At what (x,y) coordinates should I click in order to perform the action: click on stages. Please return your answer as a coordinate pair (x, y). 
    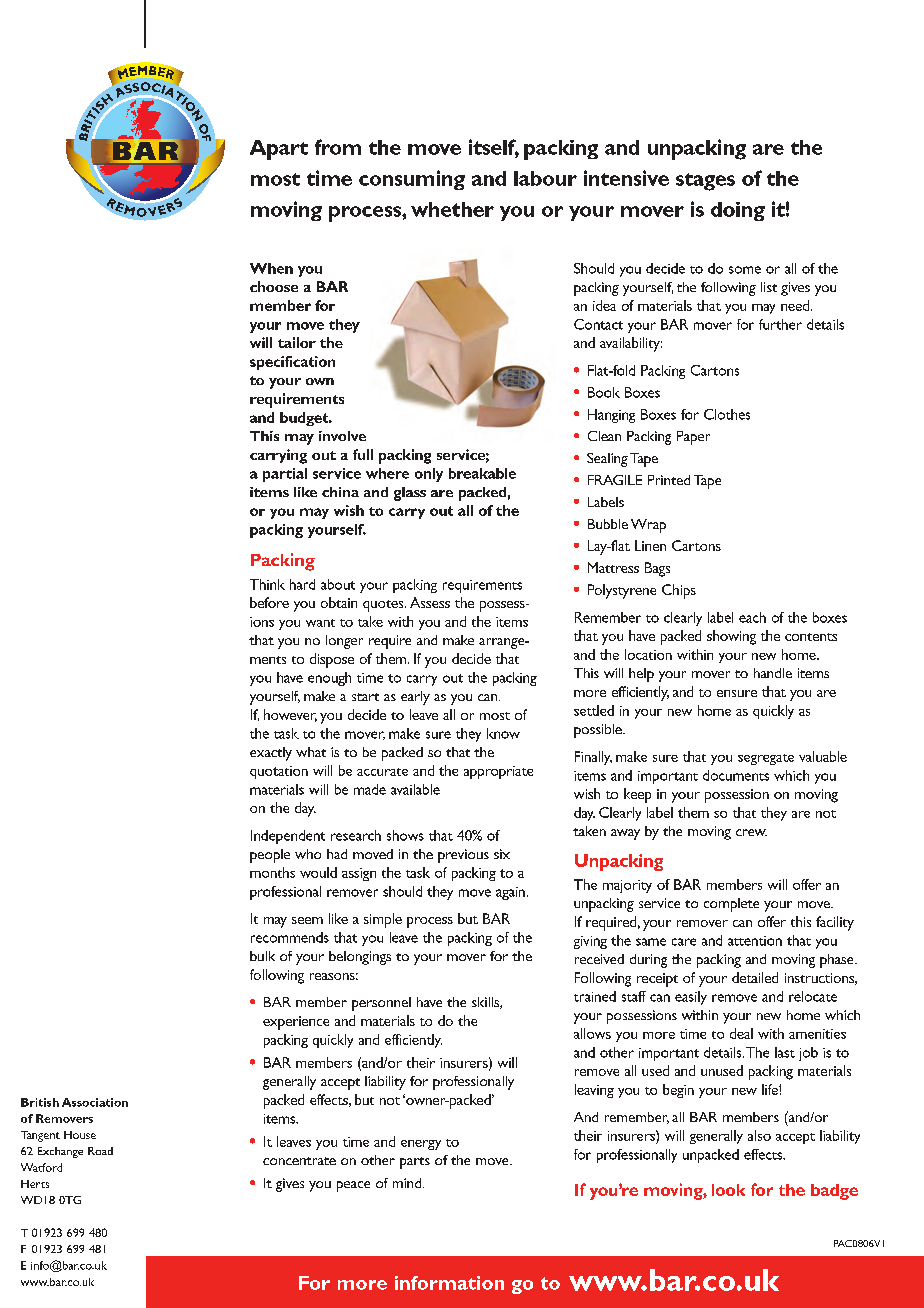
    Looking at the image, I should click on (705, 182).
